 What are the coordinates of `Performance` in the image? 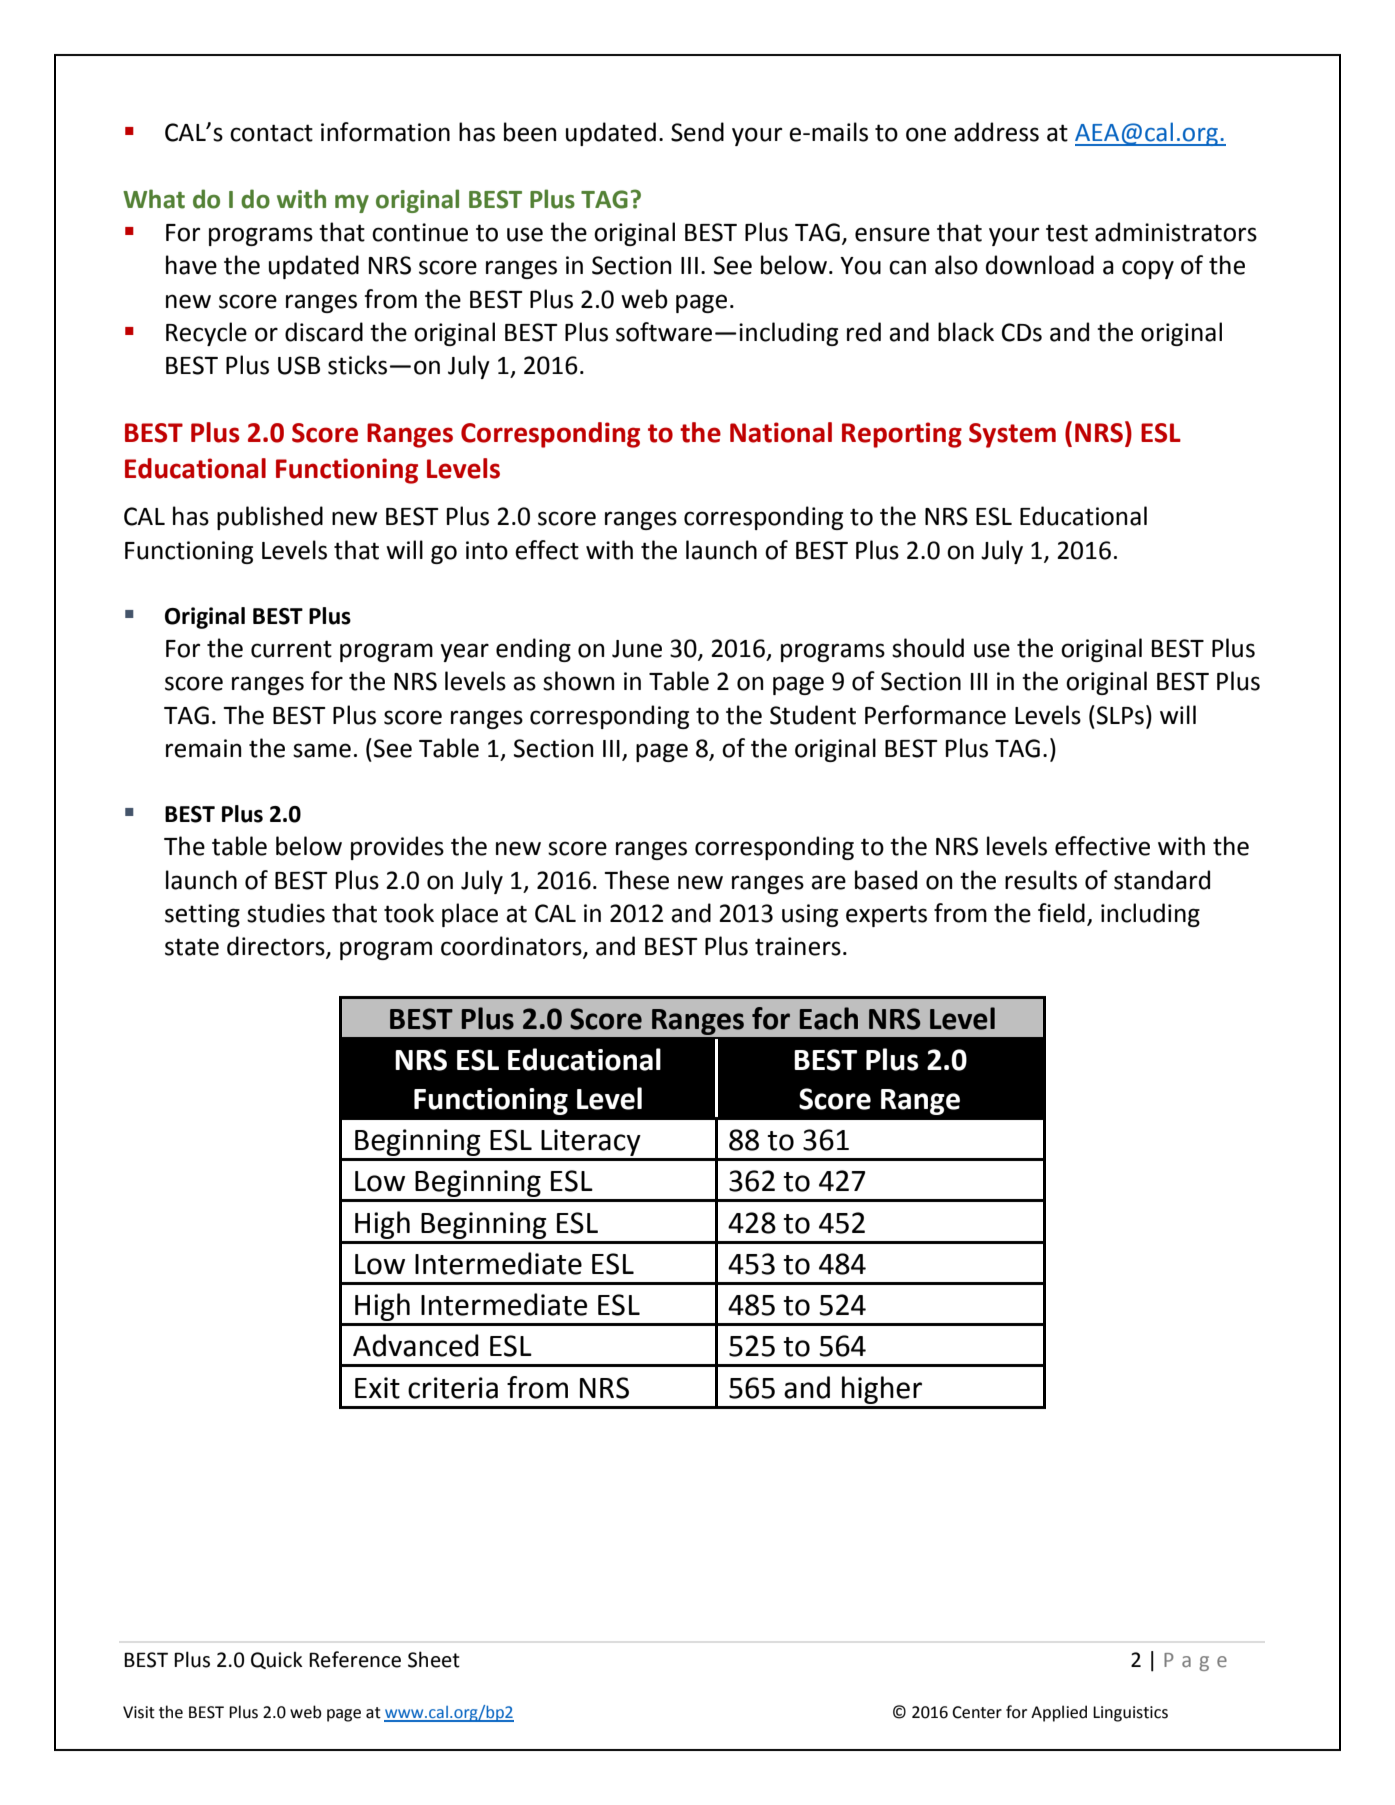 It's located at (935, 715).
